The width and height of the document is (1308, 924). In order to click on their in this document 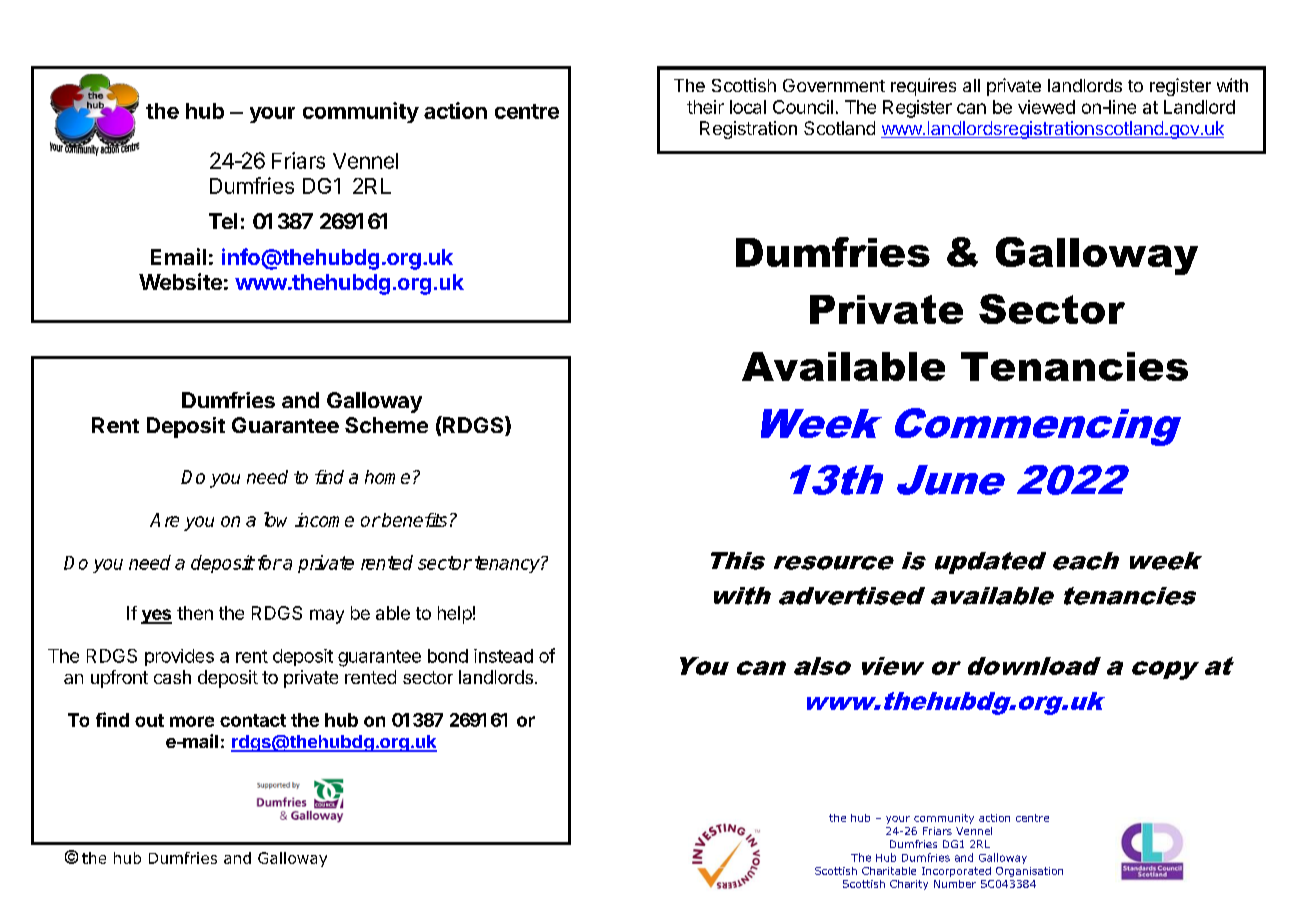, I will do `click(705, 107)`.
